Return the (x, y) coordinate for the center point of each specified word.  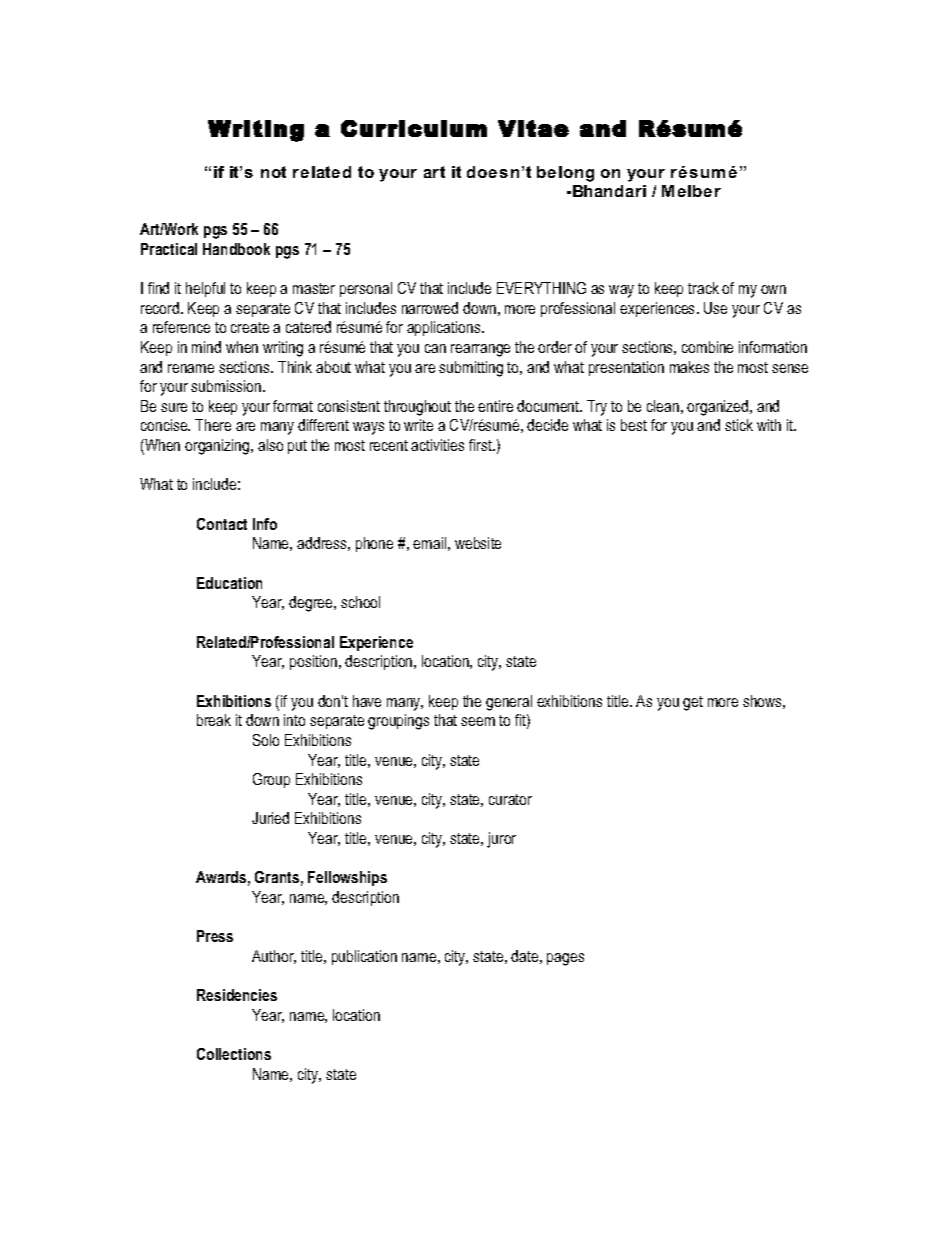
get (693, 703)
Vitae (533, 128)
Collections (234, 1054)
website (478, 543)
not (273, 172)
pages (565, 959)
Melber (691, 191)
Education (229, 583)
